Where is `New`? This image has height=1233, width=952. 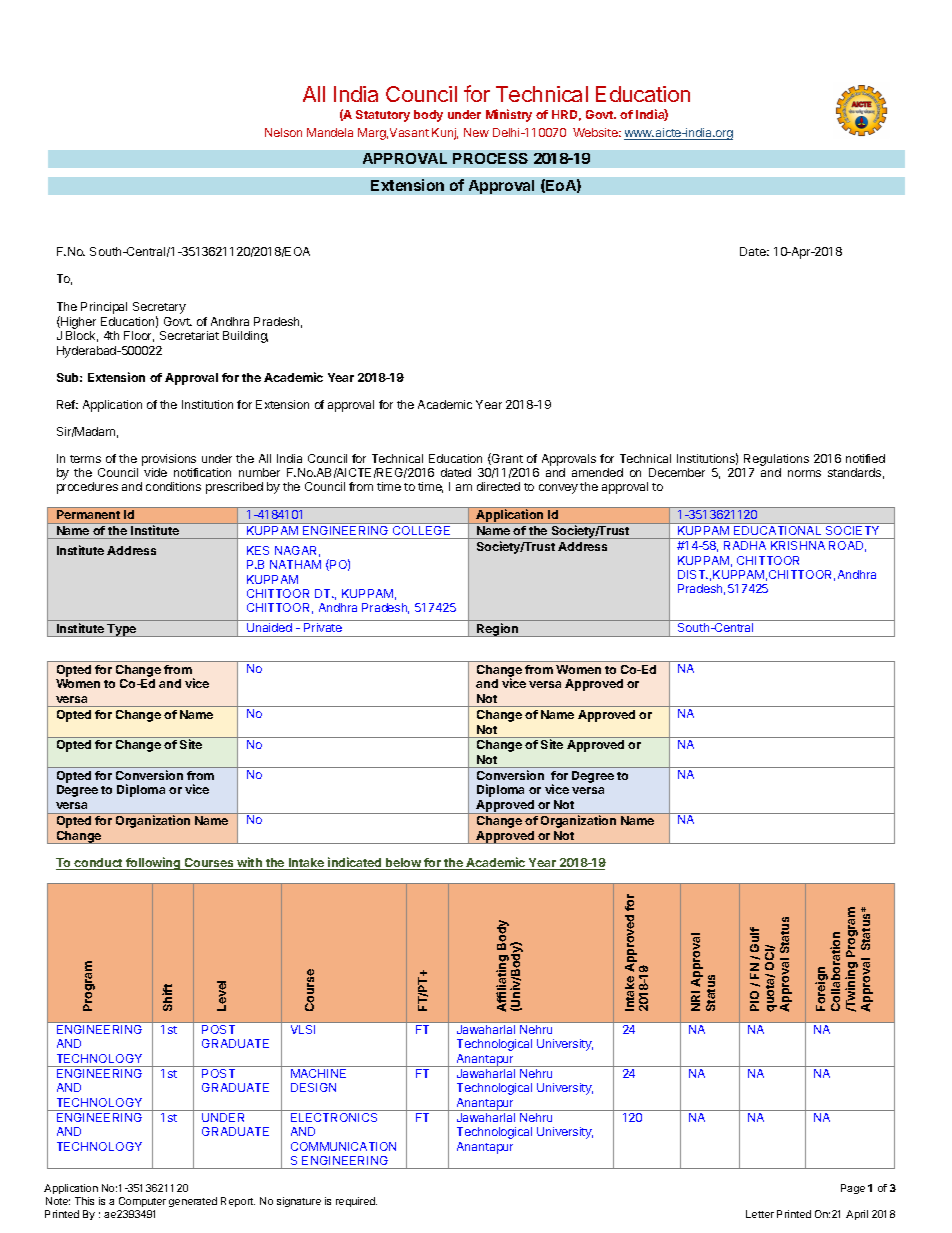 New is located at coordinates (476, 132).
